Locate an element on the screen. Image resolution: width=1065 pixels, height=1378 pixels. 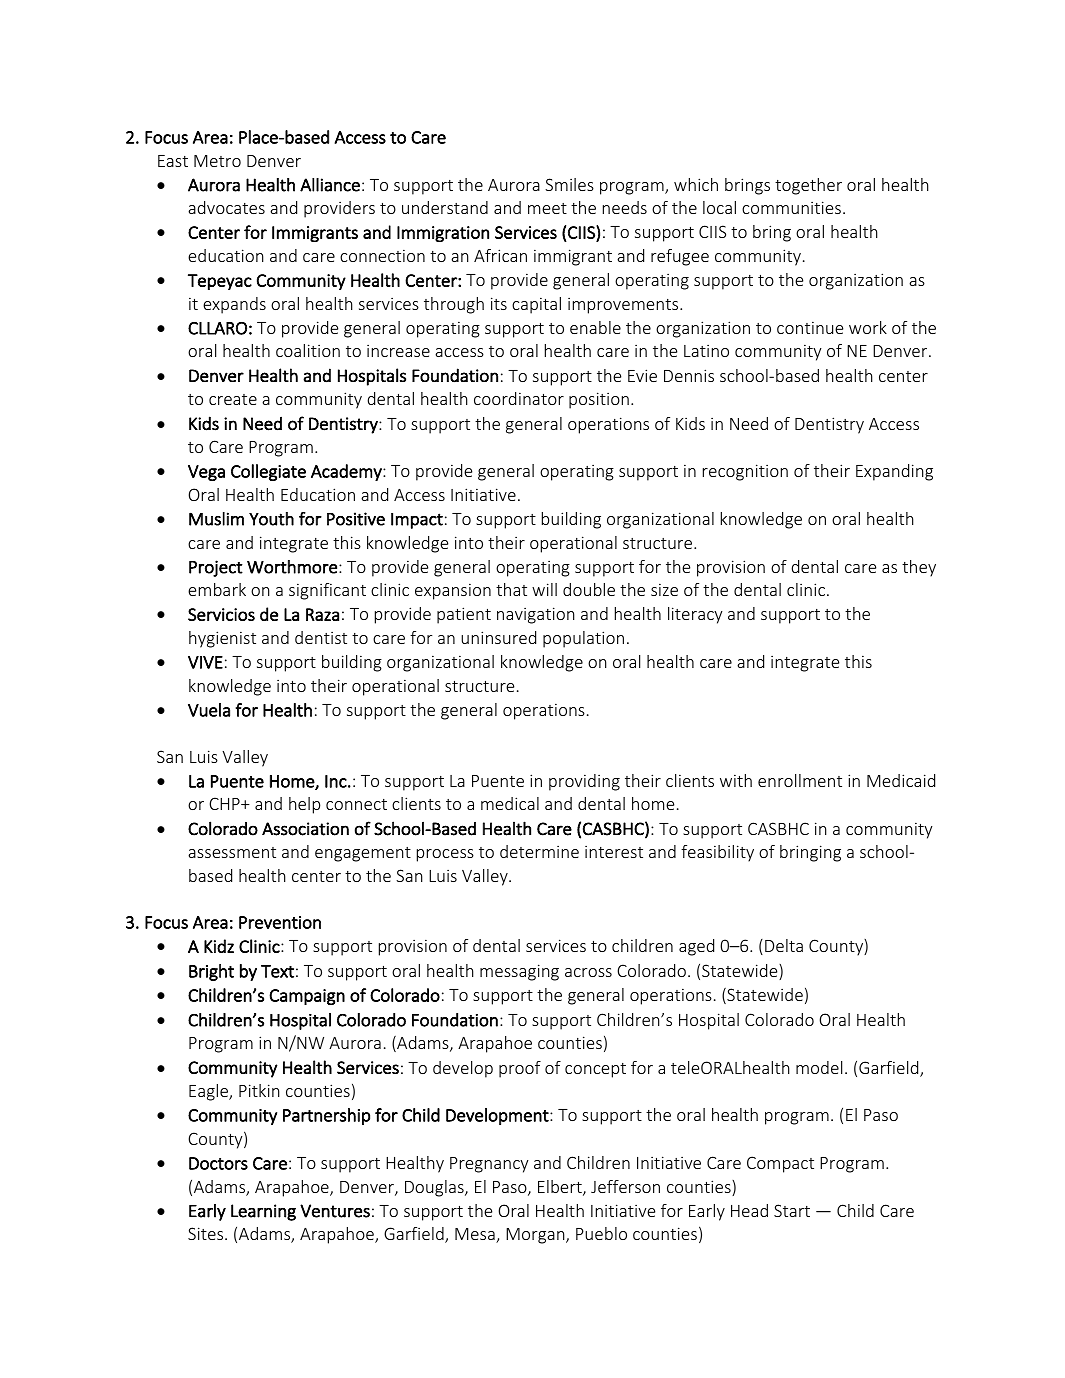
Delta is located at coordinates (784, 945).
